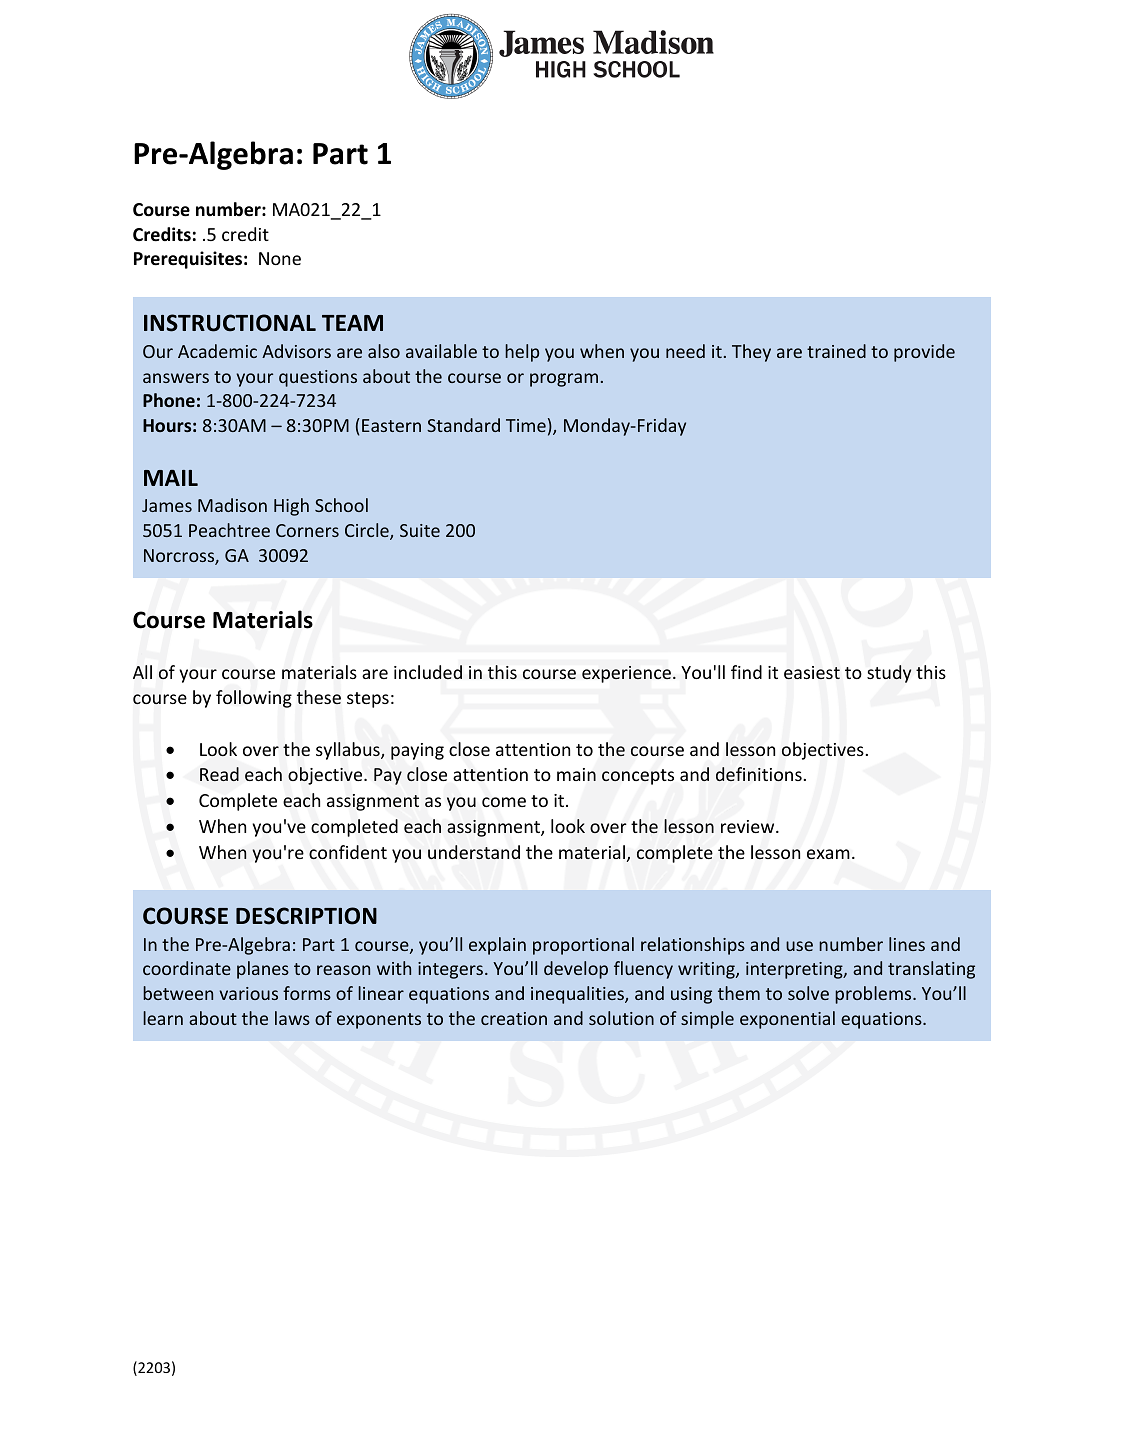  I want to click on None, so click(280, 258).
